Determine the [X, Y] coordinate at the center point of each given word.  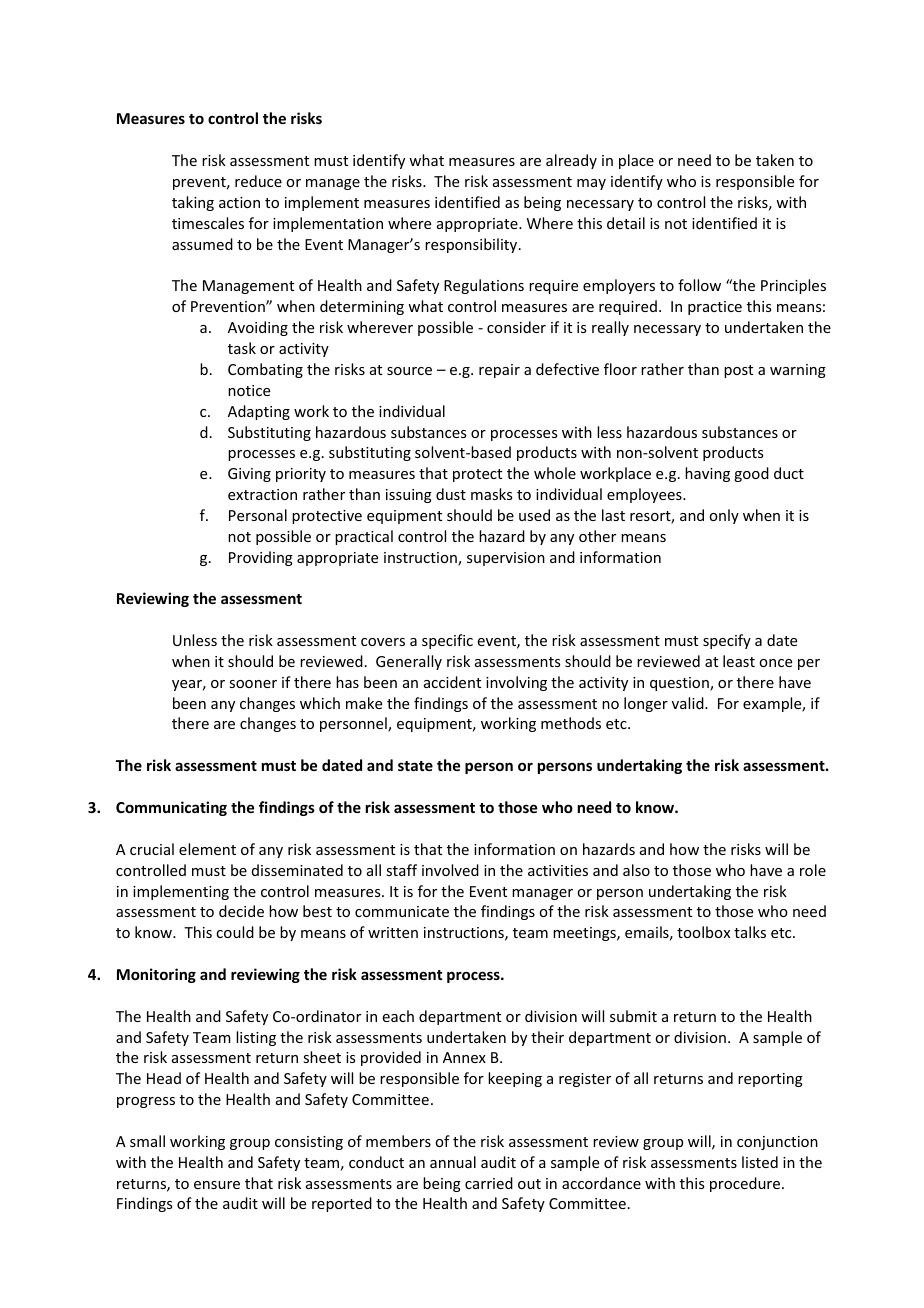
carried [489, 1183]
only [724, 516]
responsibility [472, 245]
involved [450, 870]
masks [491, 494]
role [813, 870]
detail [626, 223]
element [207, 849]
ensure [217, 1185]
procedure [746, 1184]
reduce [258, 181]
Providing [261, 558]
